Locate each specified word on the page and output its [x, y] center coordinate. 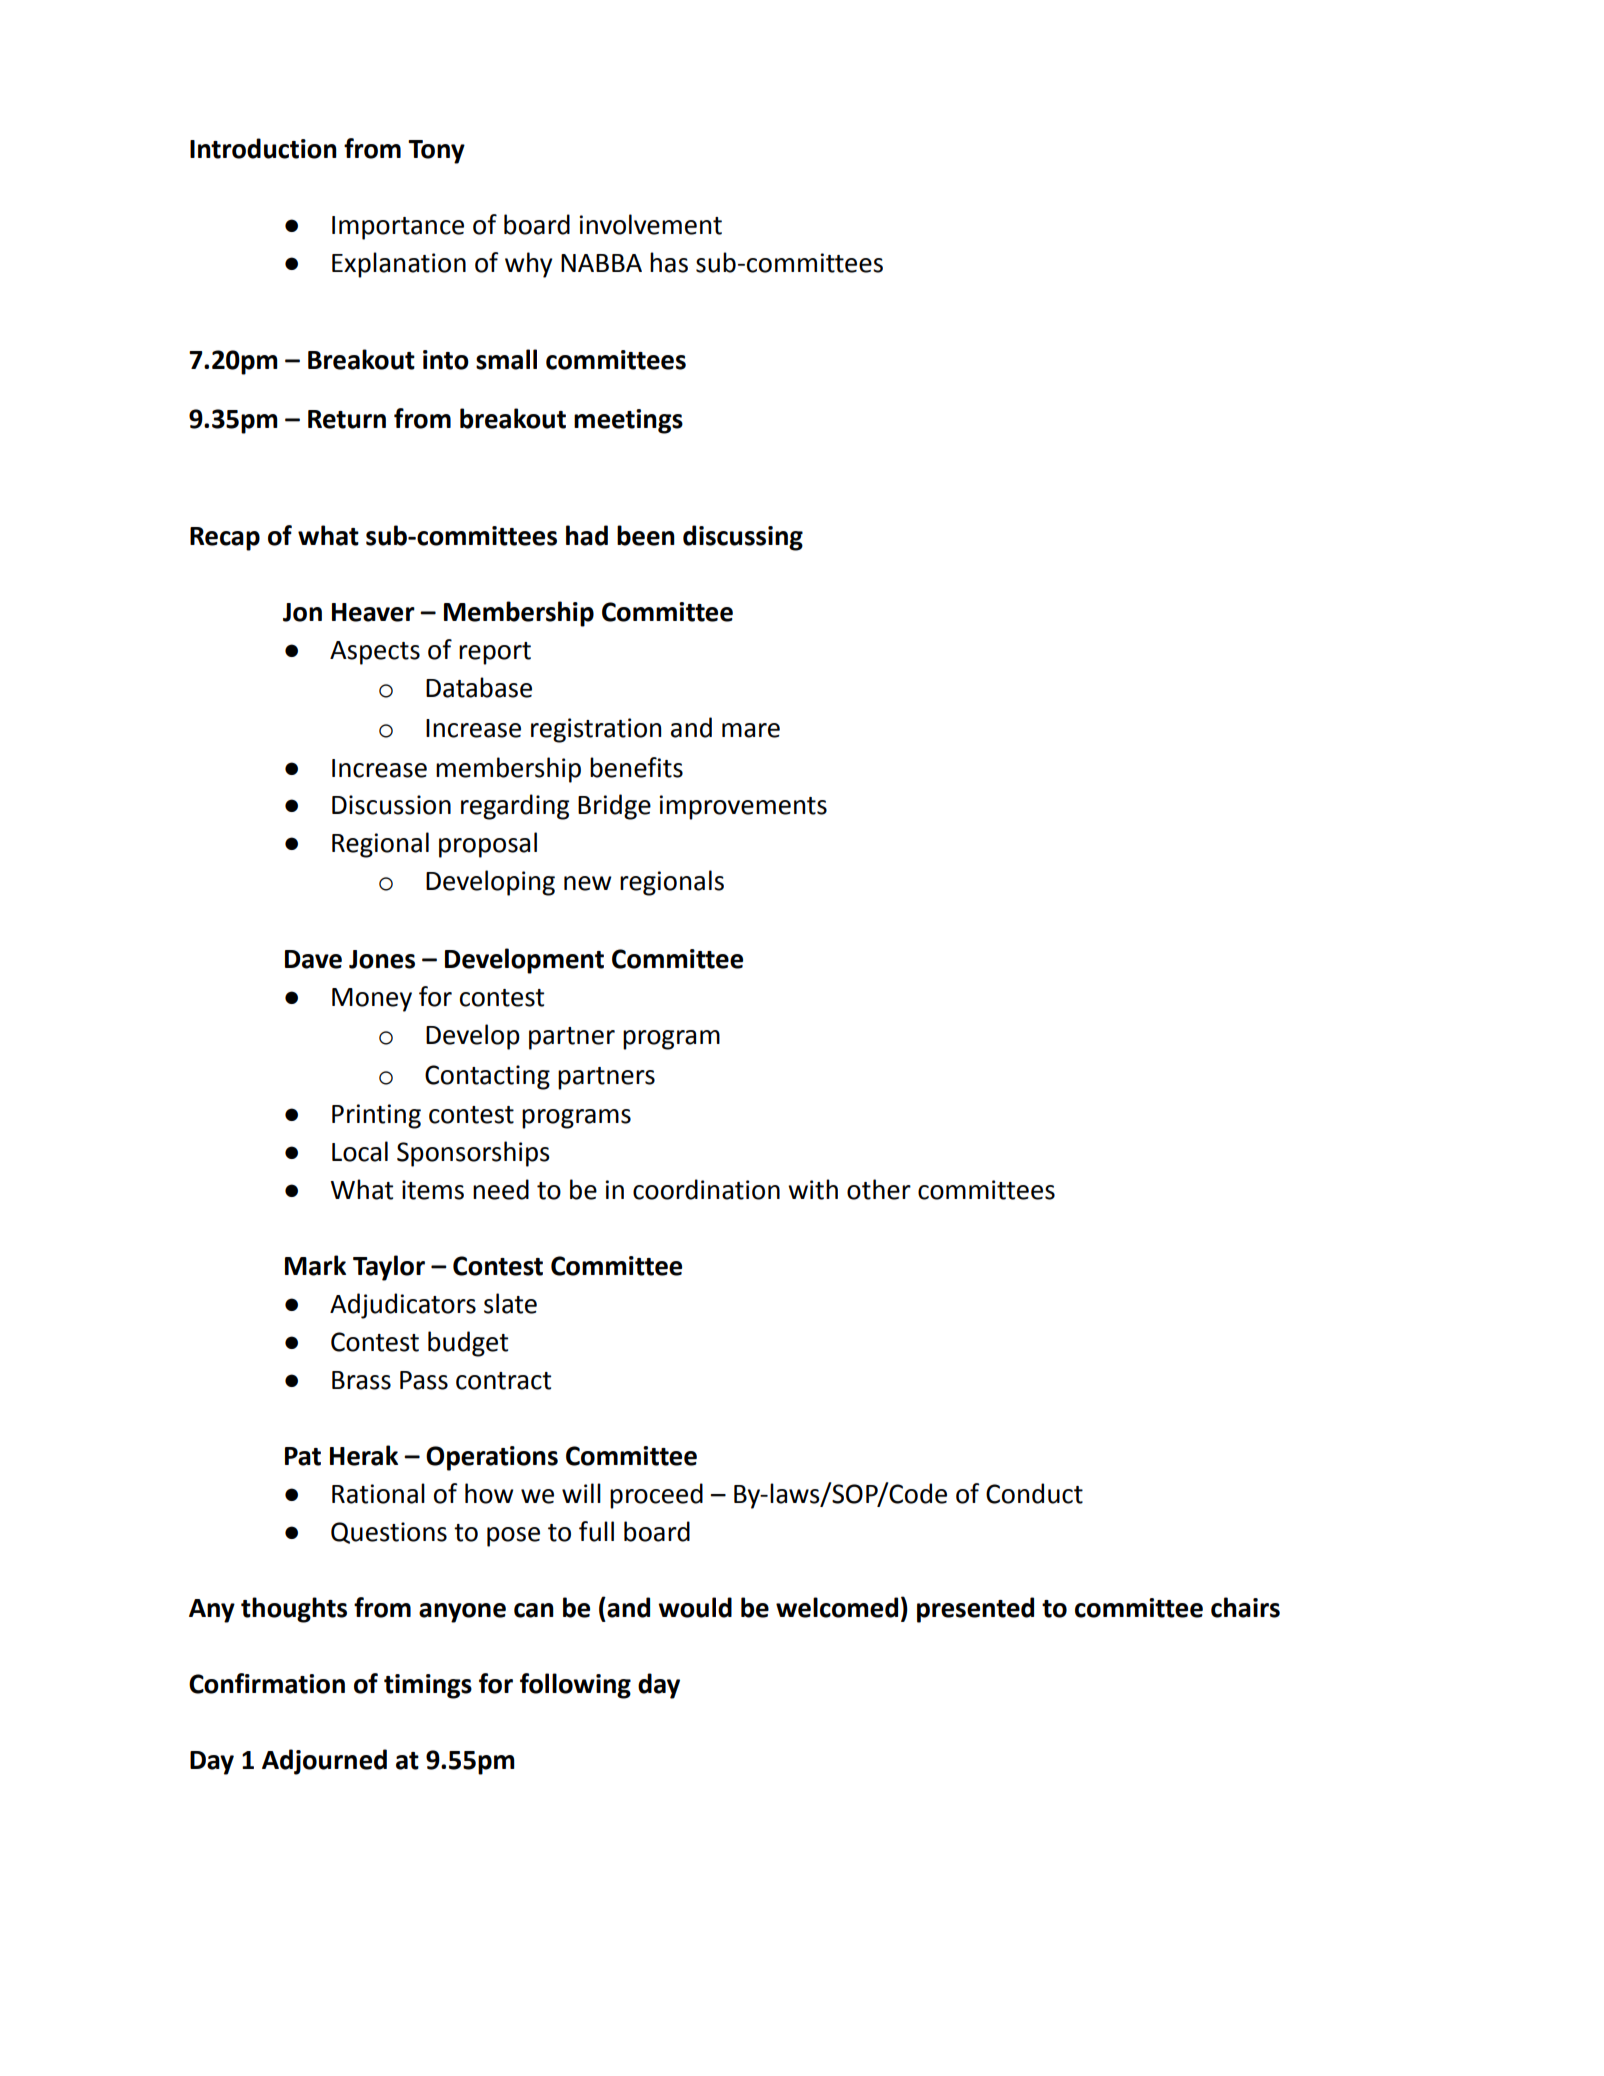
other [879, 1189]
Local [360, 1151]
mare [751, 730]
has [669, 262]
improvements [743, 807]
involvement [651, 224]
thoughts [294, 1610]
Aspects [375, 653]
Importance [398, 228]
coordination [706, 1189]
